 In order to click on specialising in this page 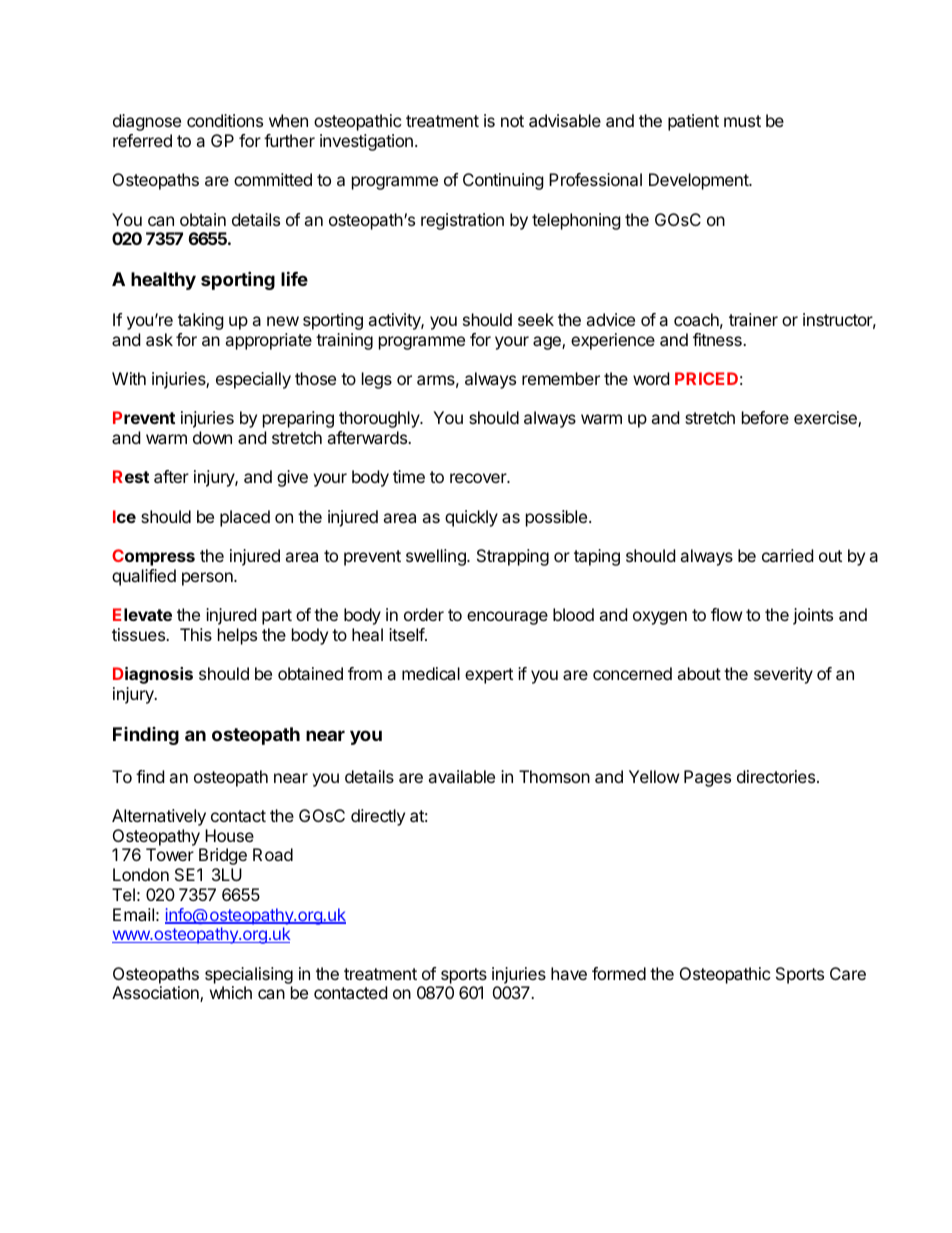, I will do `click(249, 975)`.
